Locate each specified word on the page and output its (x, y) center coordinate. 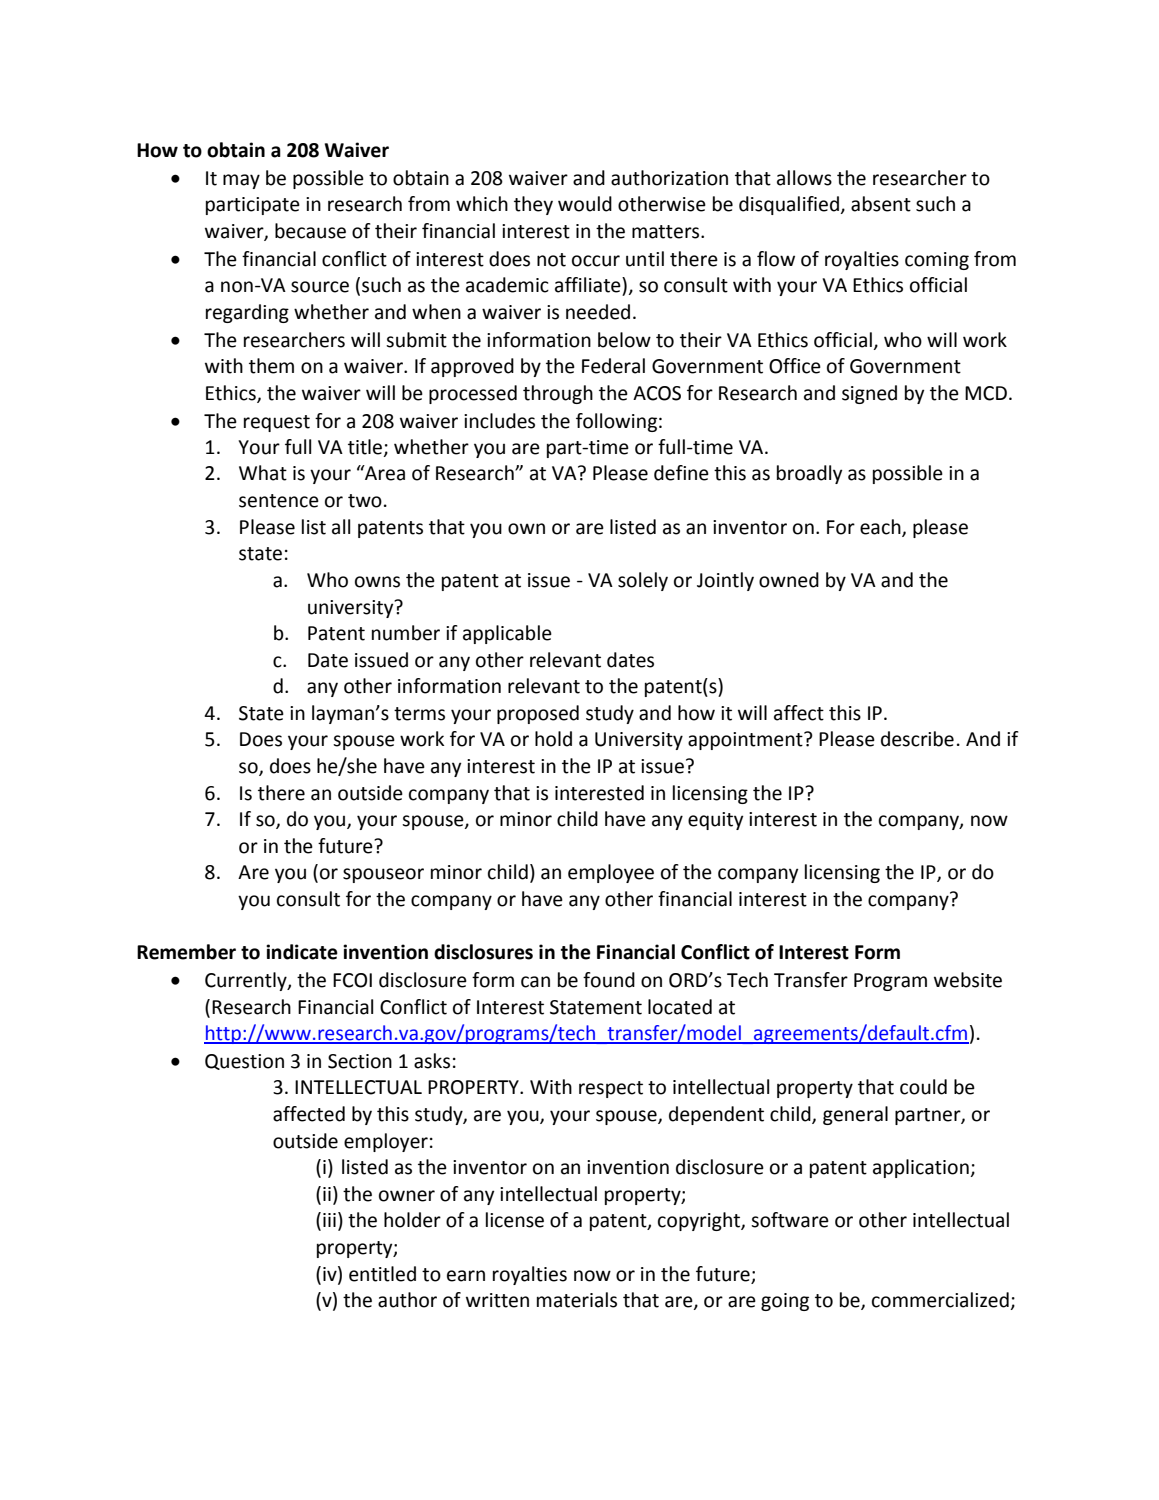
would (585, 204)
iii (329, 1220)
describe (917, 739)
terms (419, 714)
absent (881, 204)
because (310, 231)
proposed (538, 714)
